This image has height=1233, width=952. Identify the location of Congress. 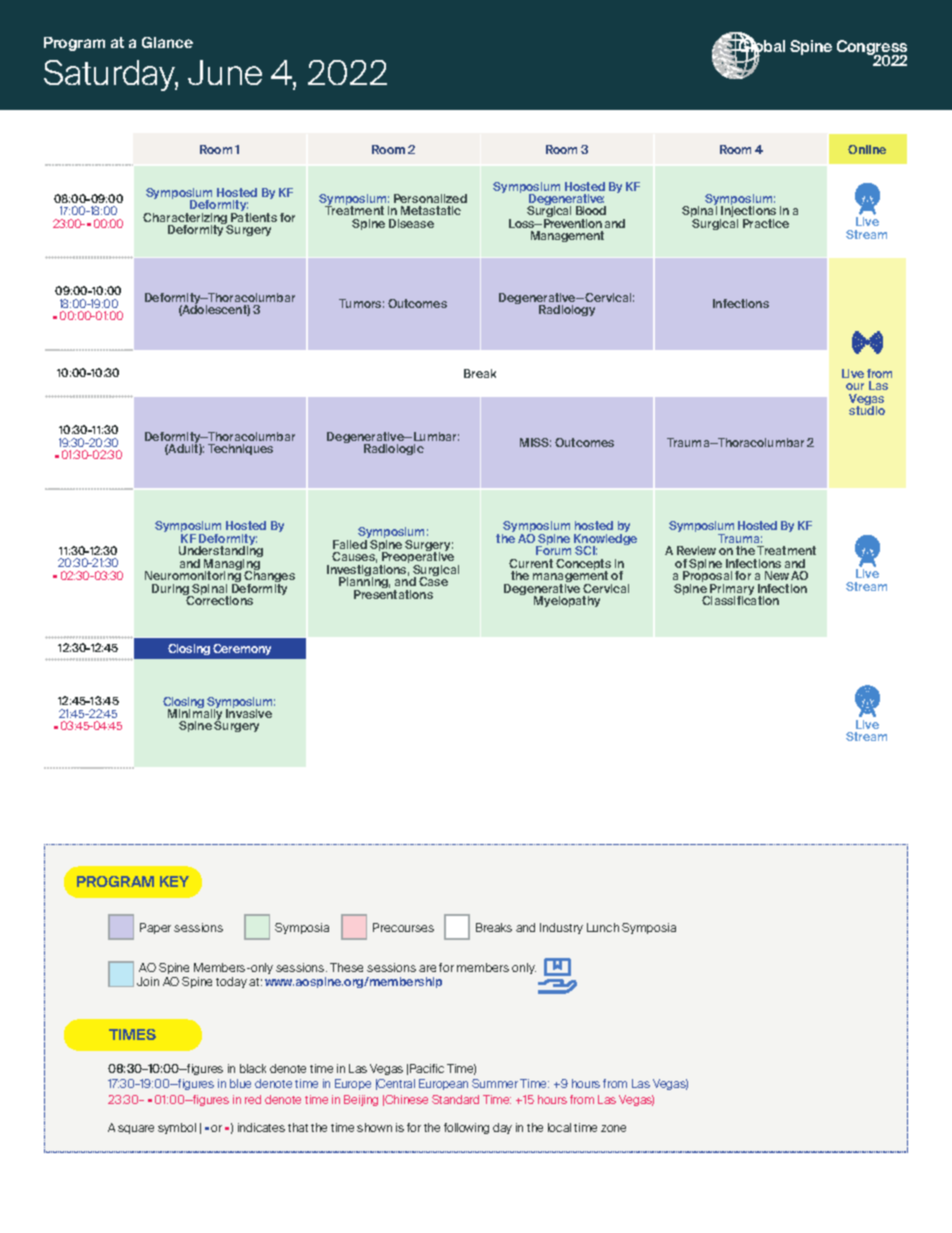
(872, 49).
